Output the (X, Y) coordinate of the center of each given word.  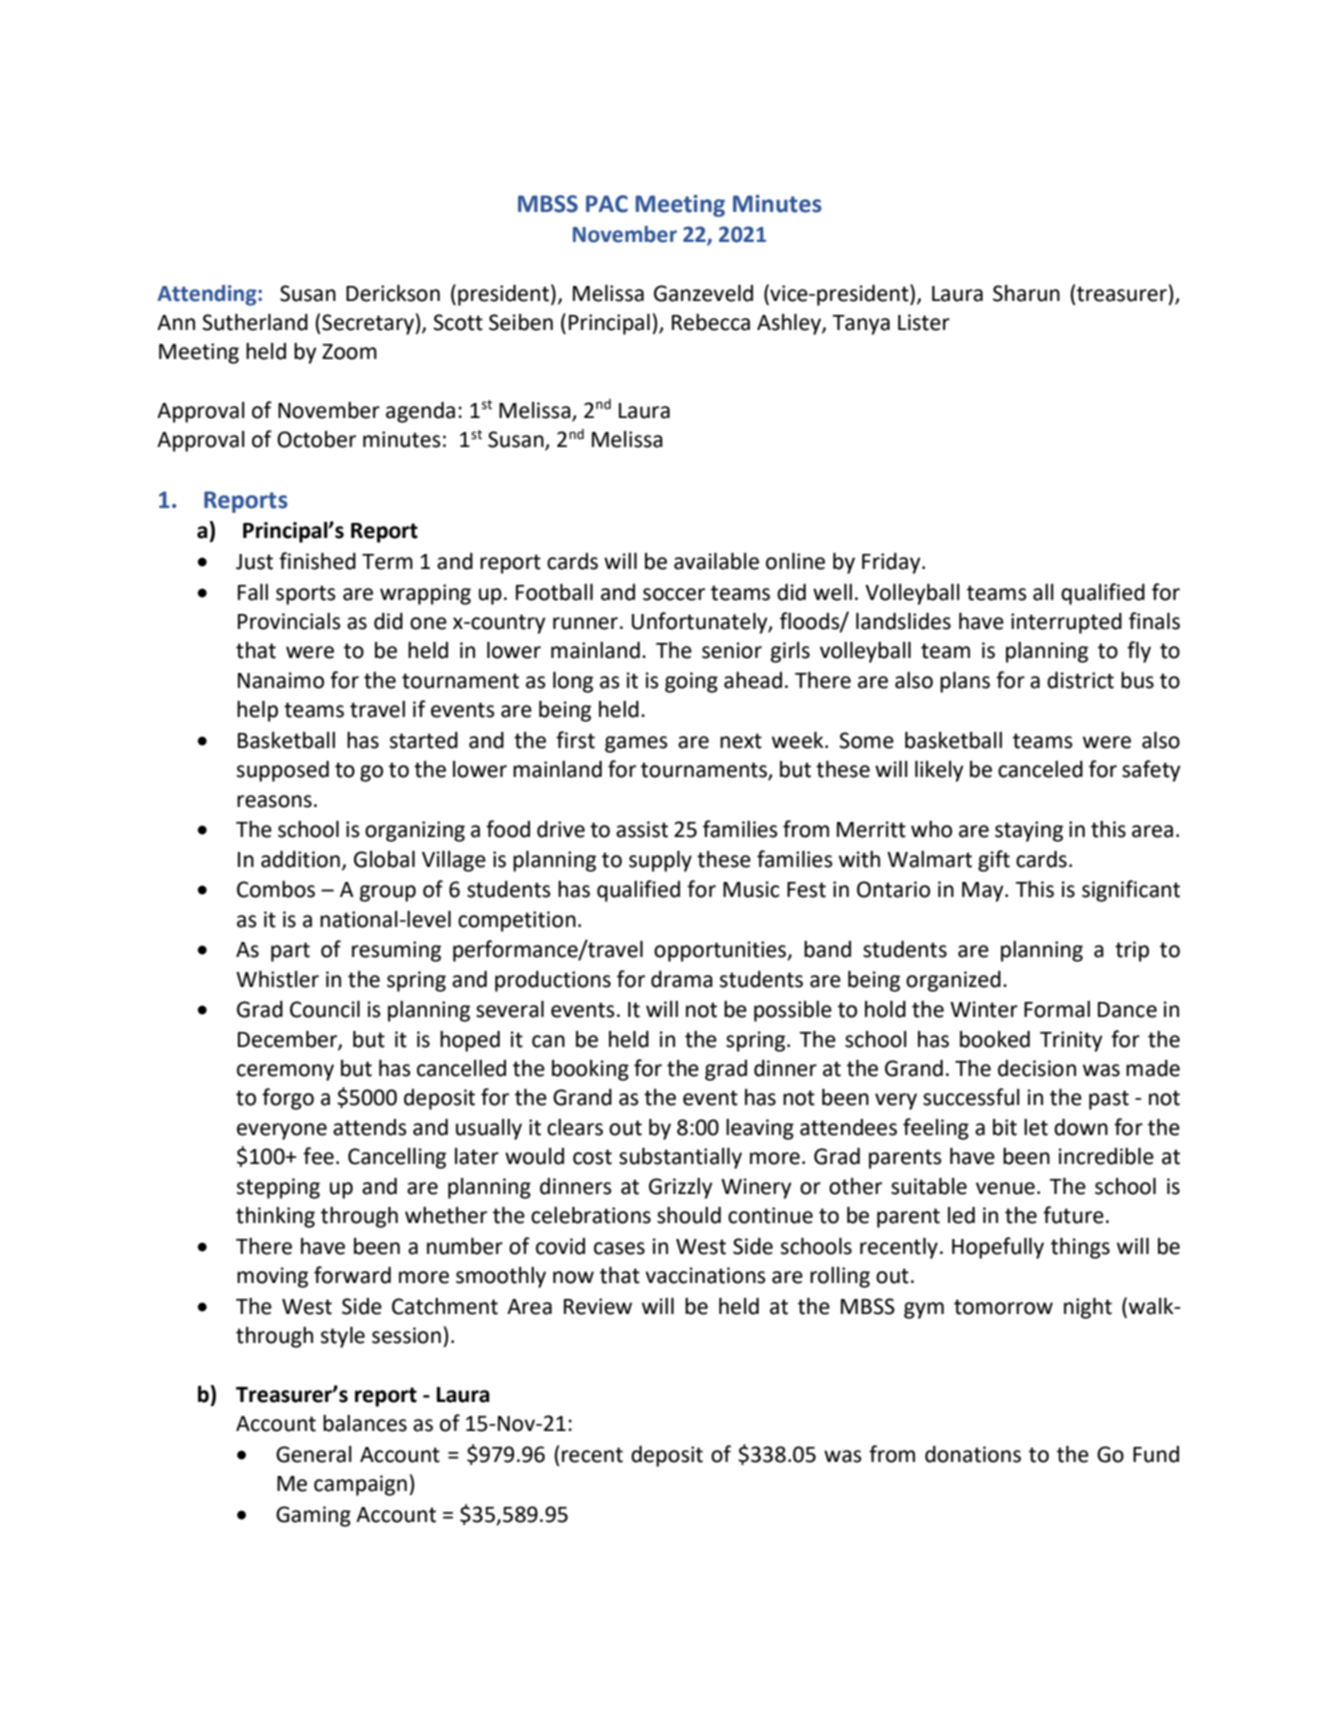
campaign (360, 1485)
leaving (760, 1129)
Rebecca (711, 322)
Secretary (368, 324)
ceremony (285, 1072)
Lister (924, 322)
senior (732, 650)
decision (1037, 1068)
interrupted (1066, 623)
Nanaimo (281, 680)
